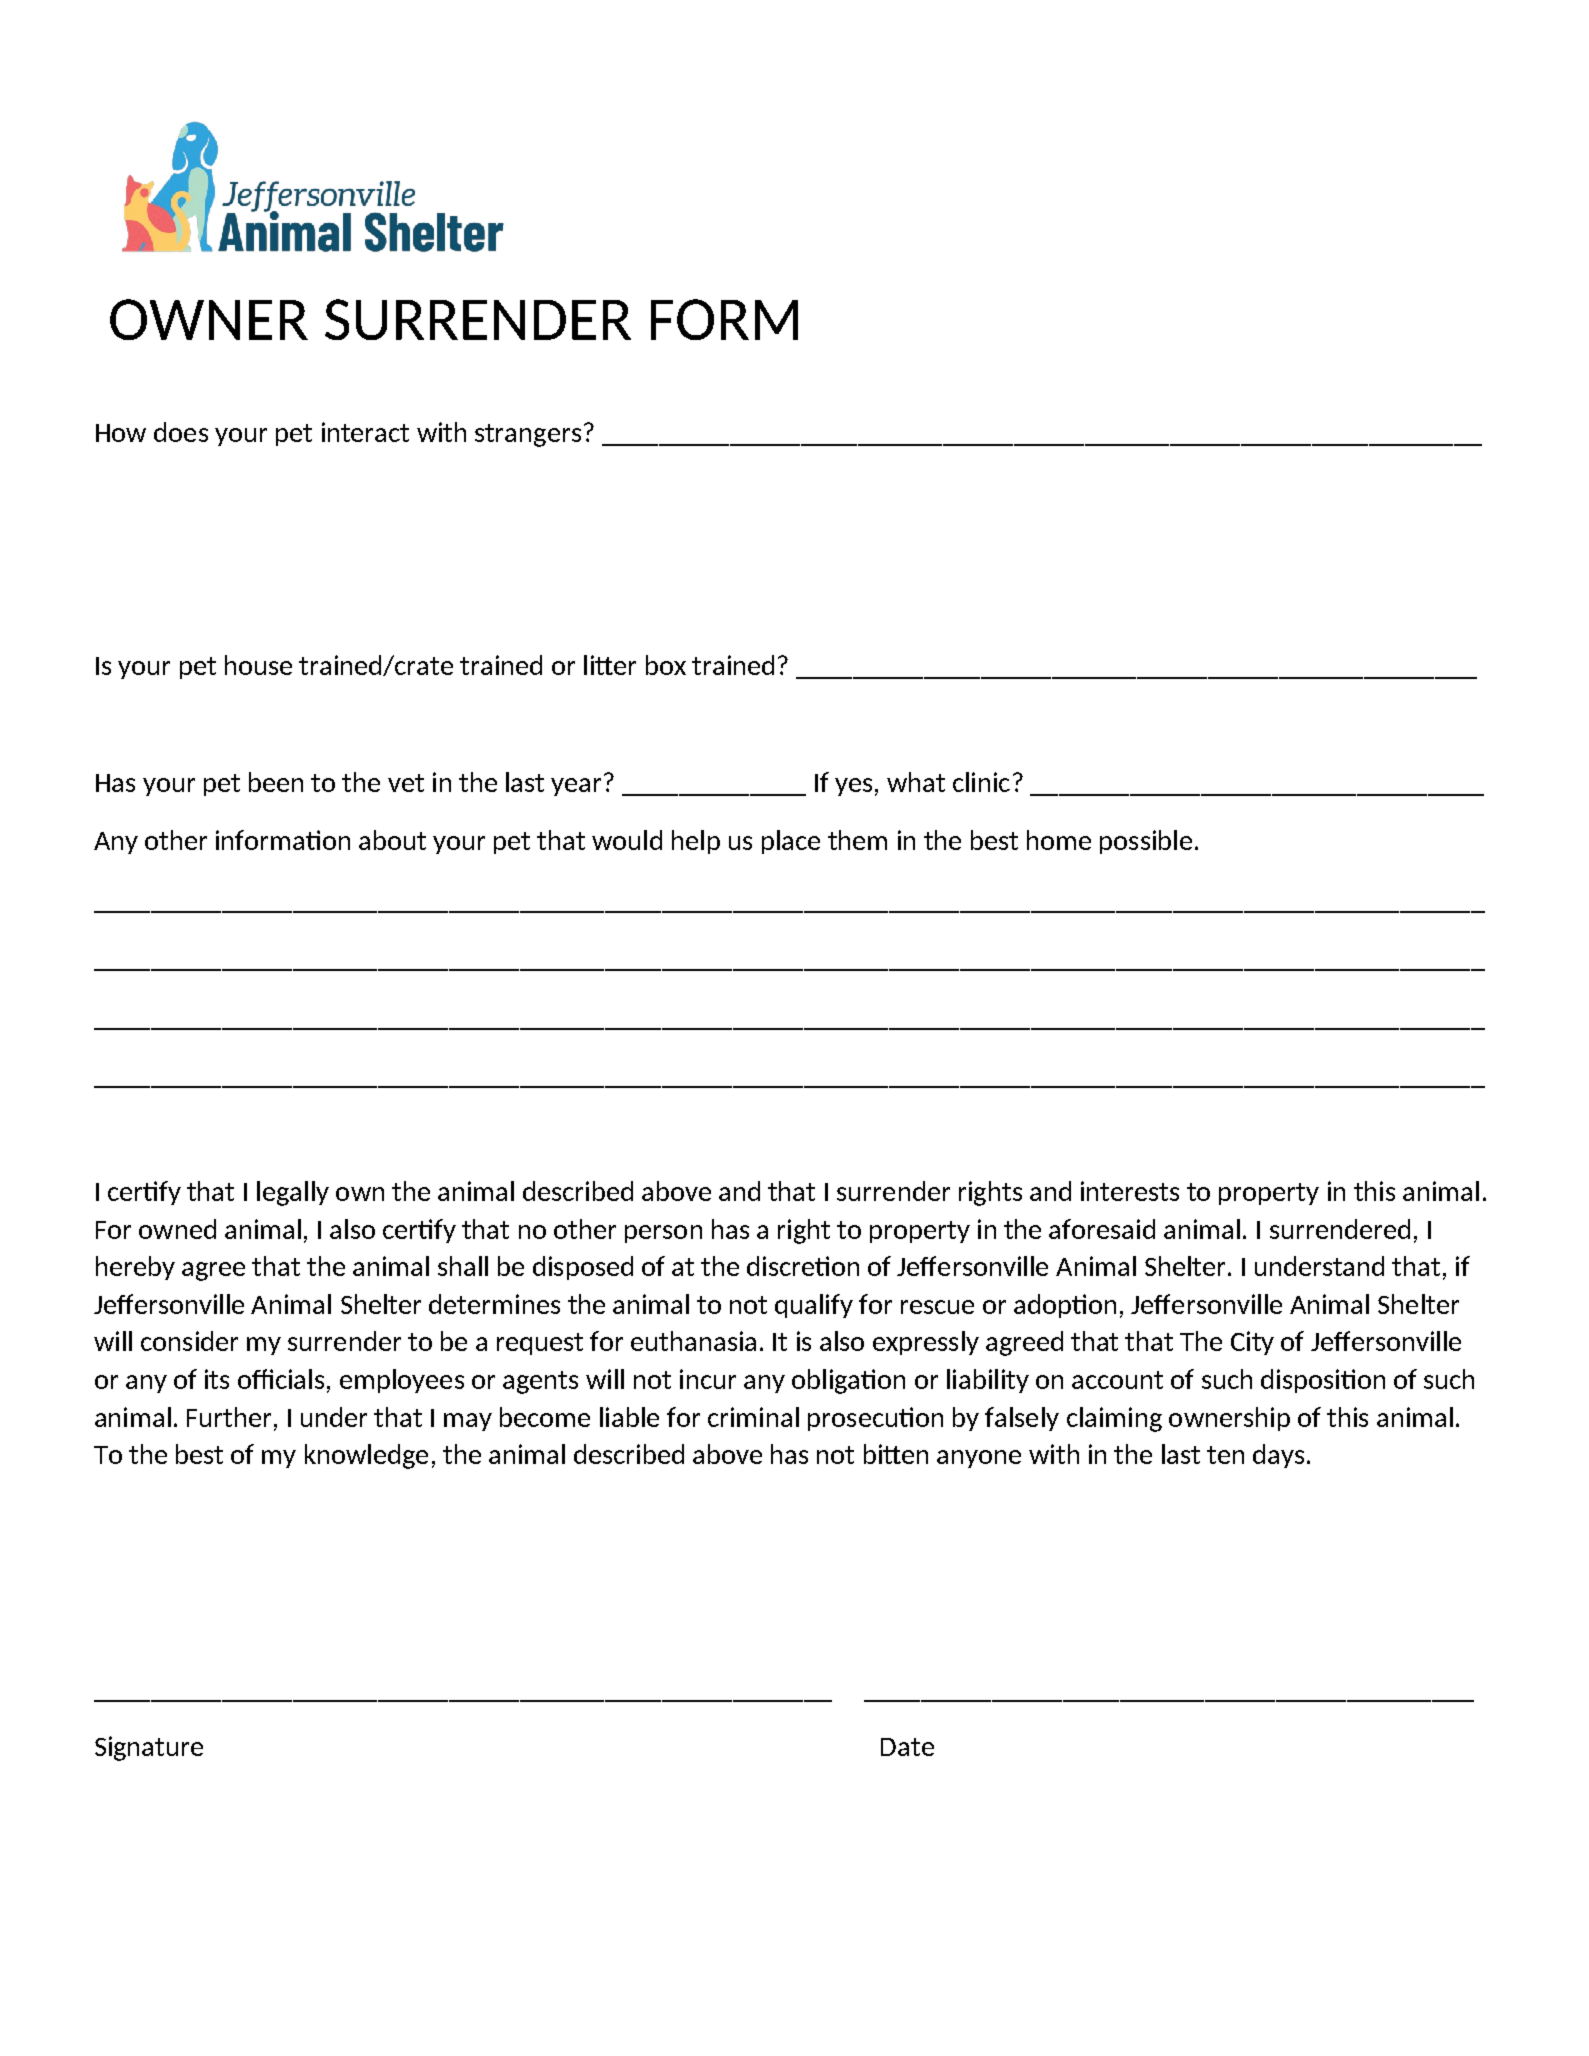  I want to click on does, so click(181, 432).
